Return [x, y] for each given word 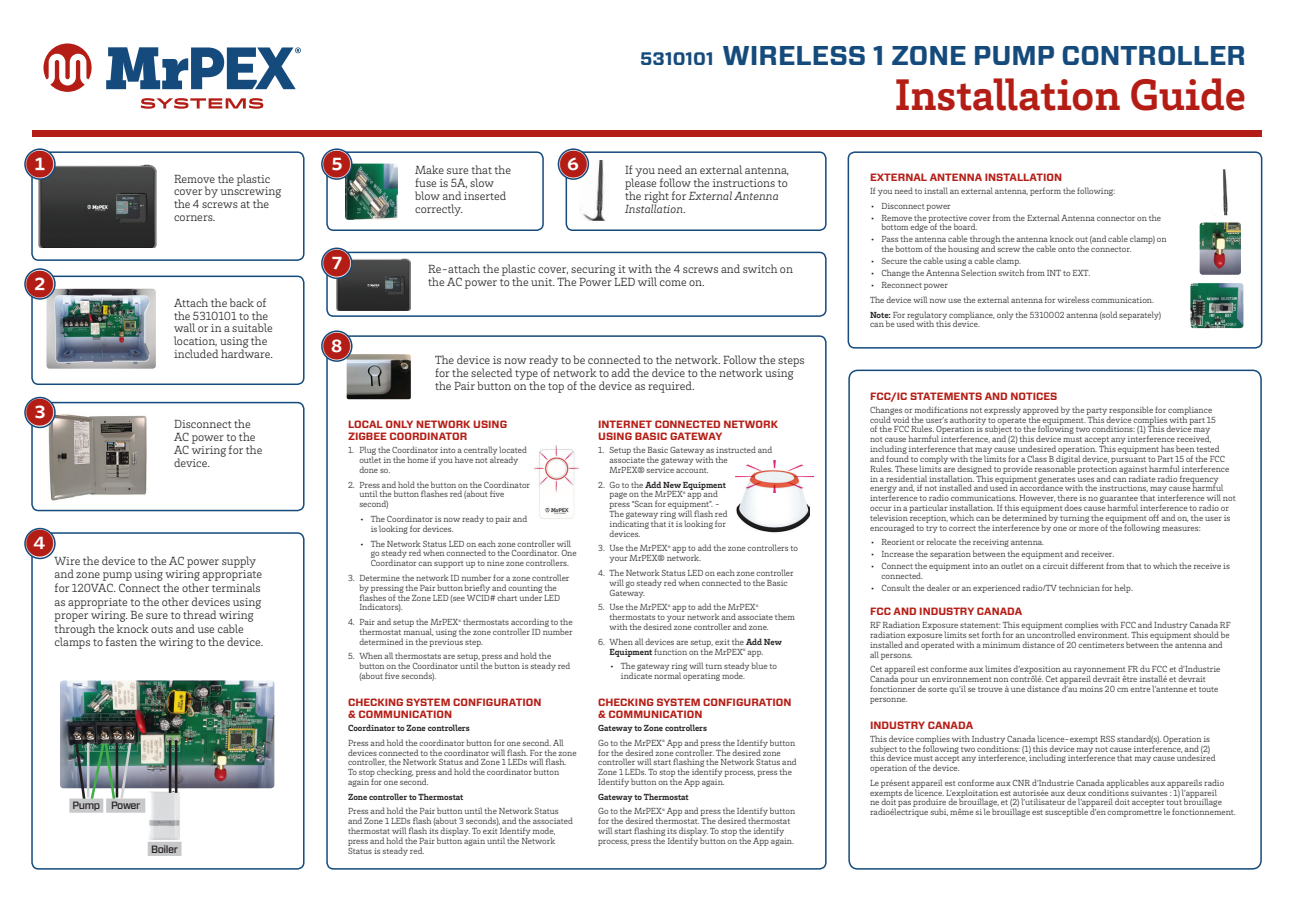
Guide [1188, 94]
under [530, 596]
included [196, 353]
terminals [236, 587]
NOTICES [1034, 396]
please [640, 184]
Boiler [164, 849]
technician [1079, 587]
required [671, 387]
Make [429, 169]
